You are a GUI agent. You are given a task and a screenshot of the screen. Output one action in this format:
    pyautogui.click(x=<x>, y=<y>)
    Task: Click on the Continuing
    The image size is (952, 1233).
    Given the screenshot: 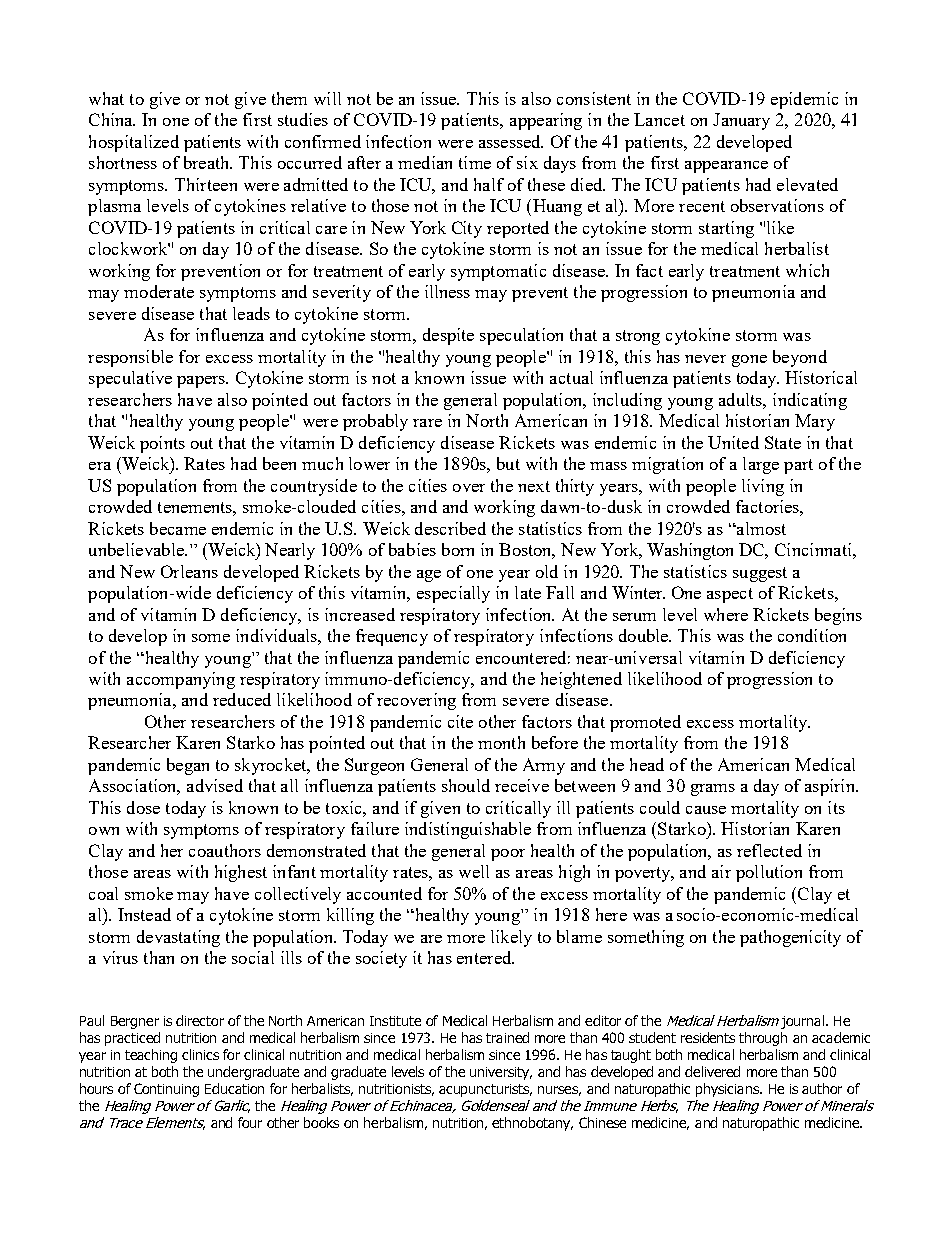 What is the action you would take?
    pyautogui.click(x=166, y=1090)
